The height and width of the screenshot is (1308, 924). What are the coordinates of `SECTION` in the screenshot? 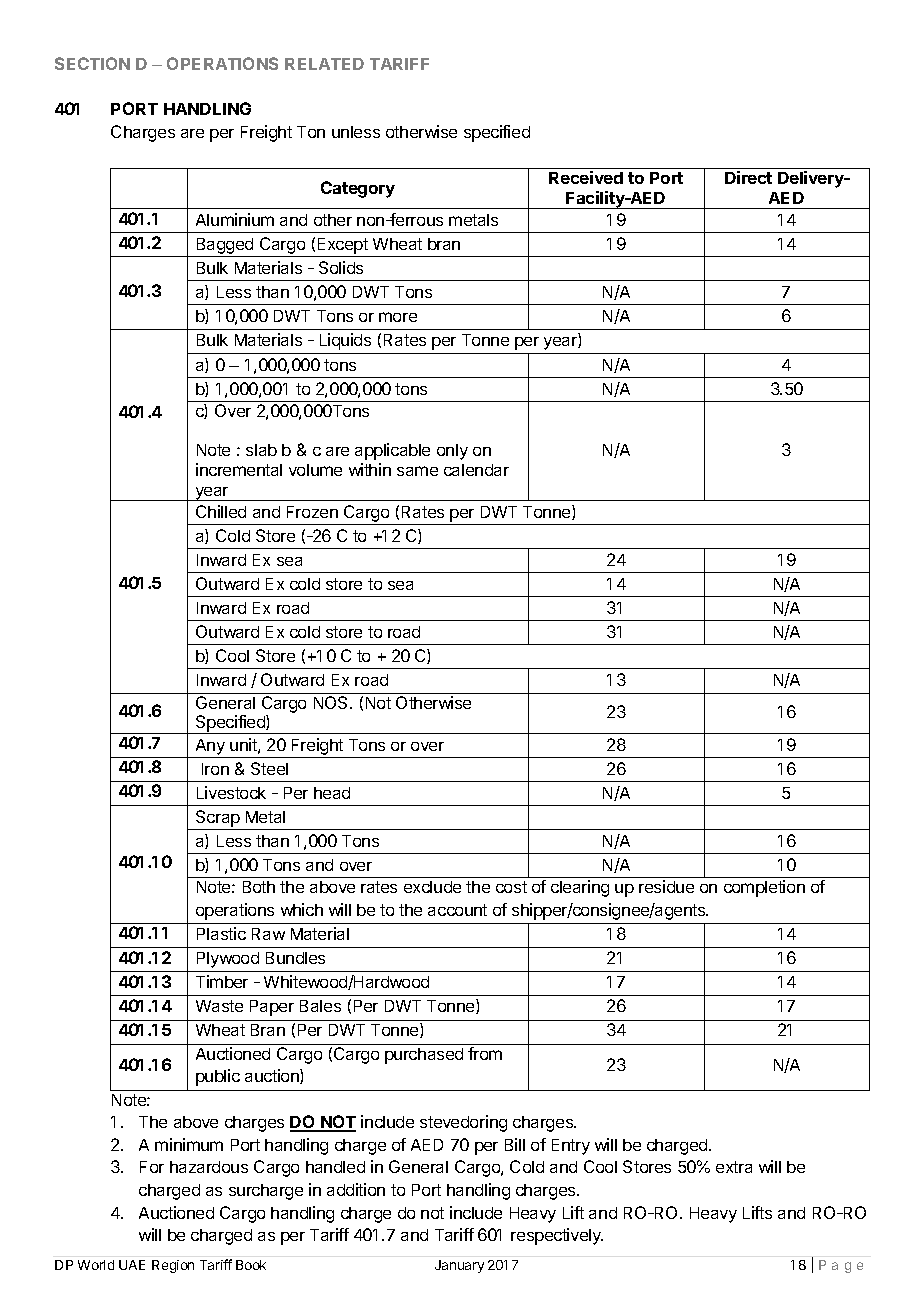 It's located at (92, 63).
